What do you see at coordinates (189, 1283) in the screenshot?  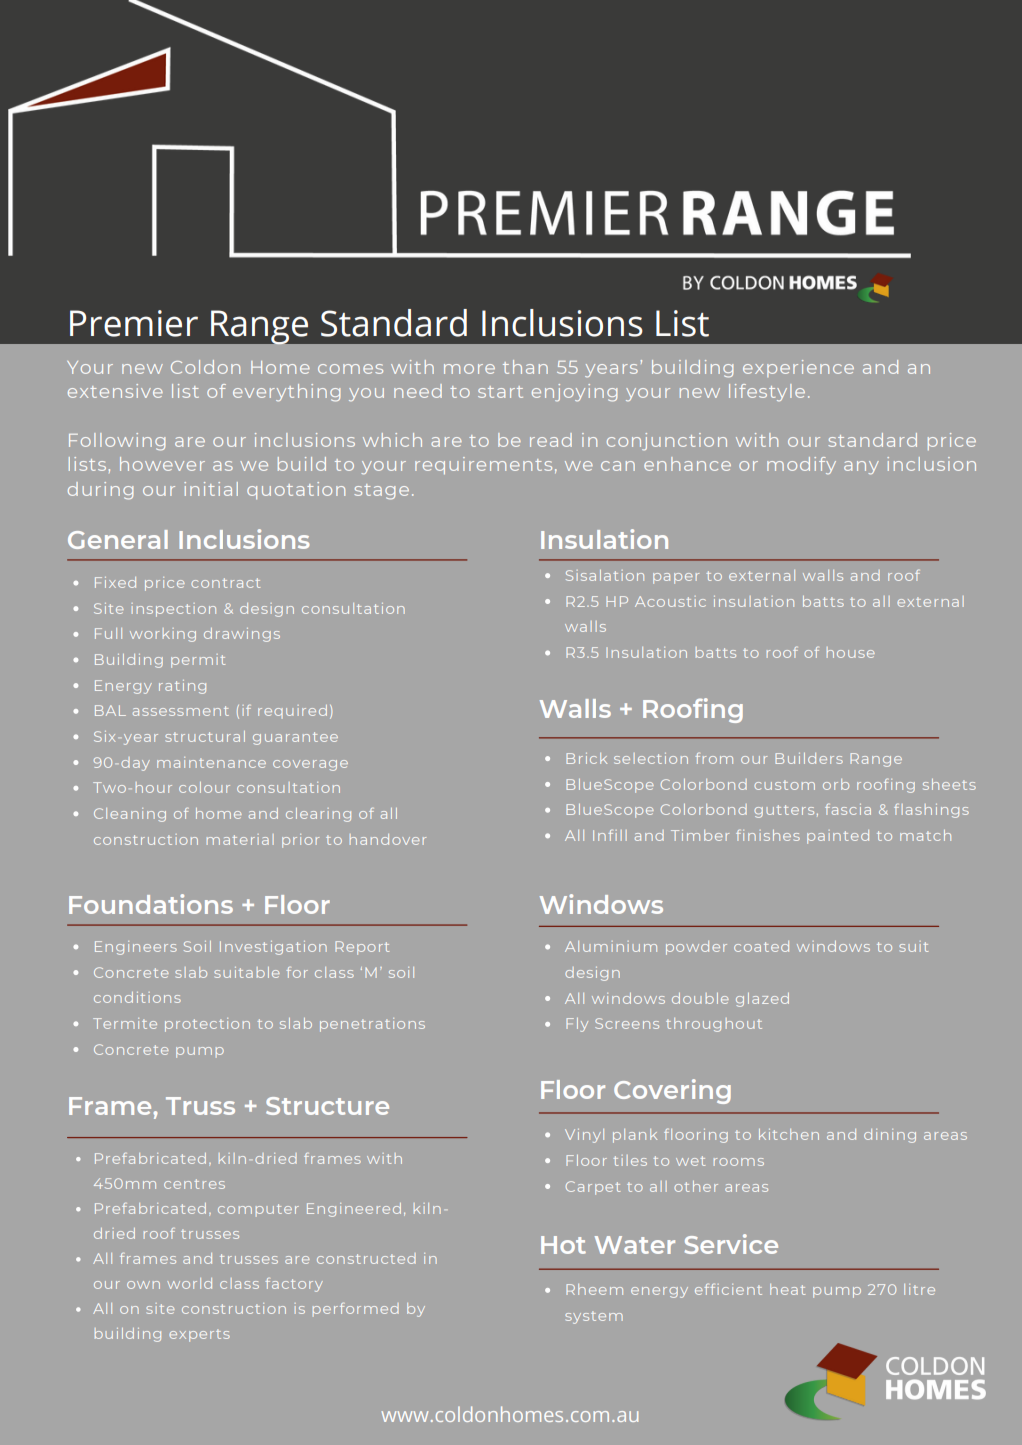 I see `world` at bounding box center [189, 1283].
